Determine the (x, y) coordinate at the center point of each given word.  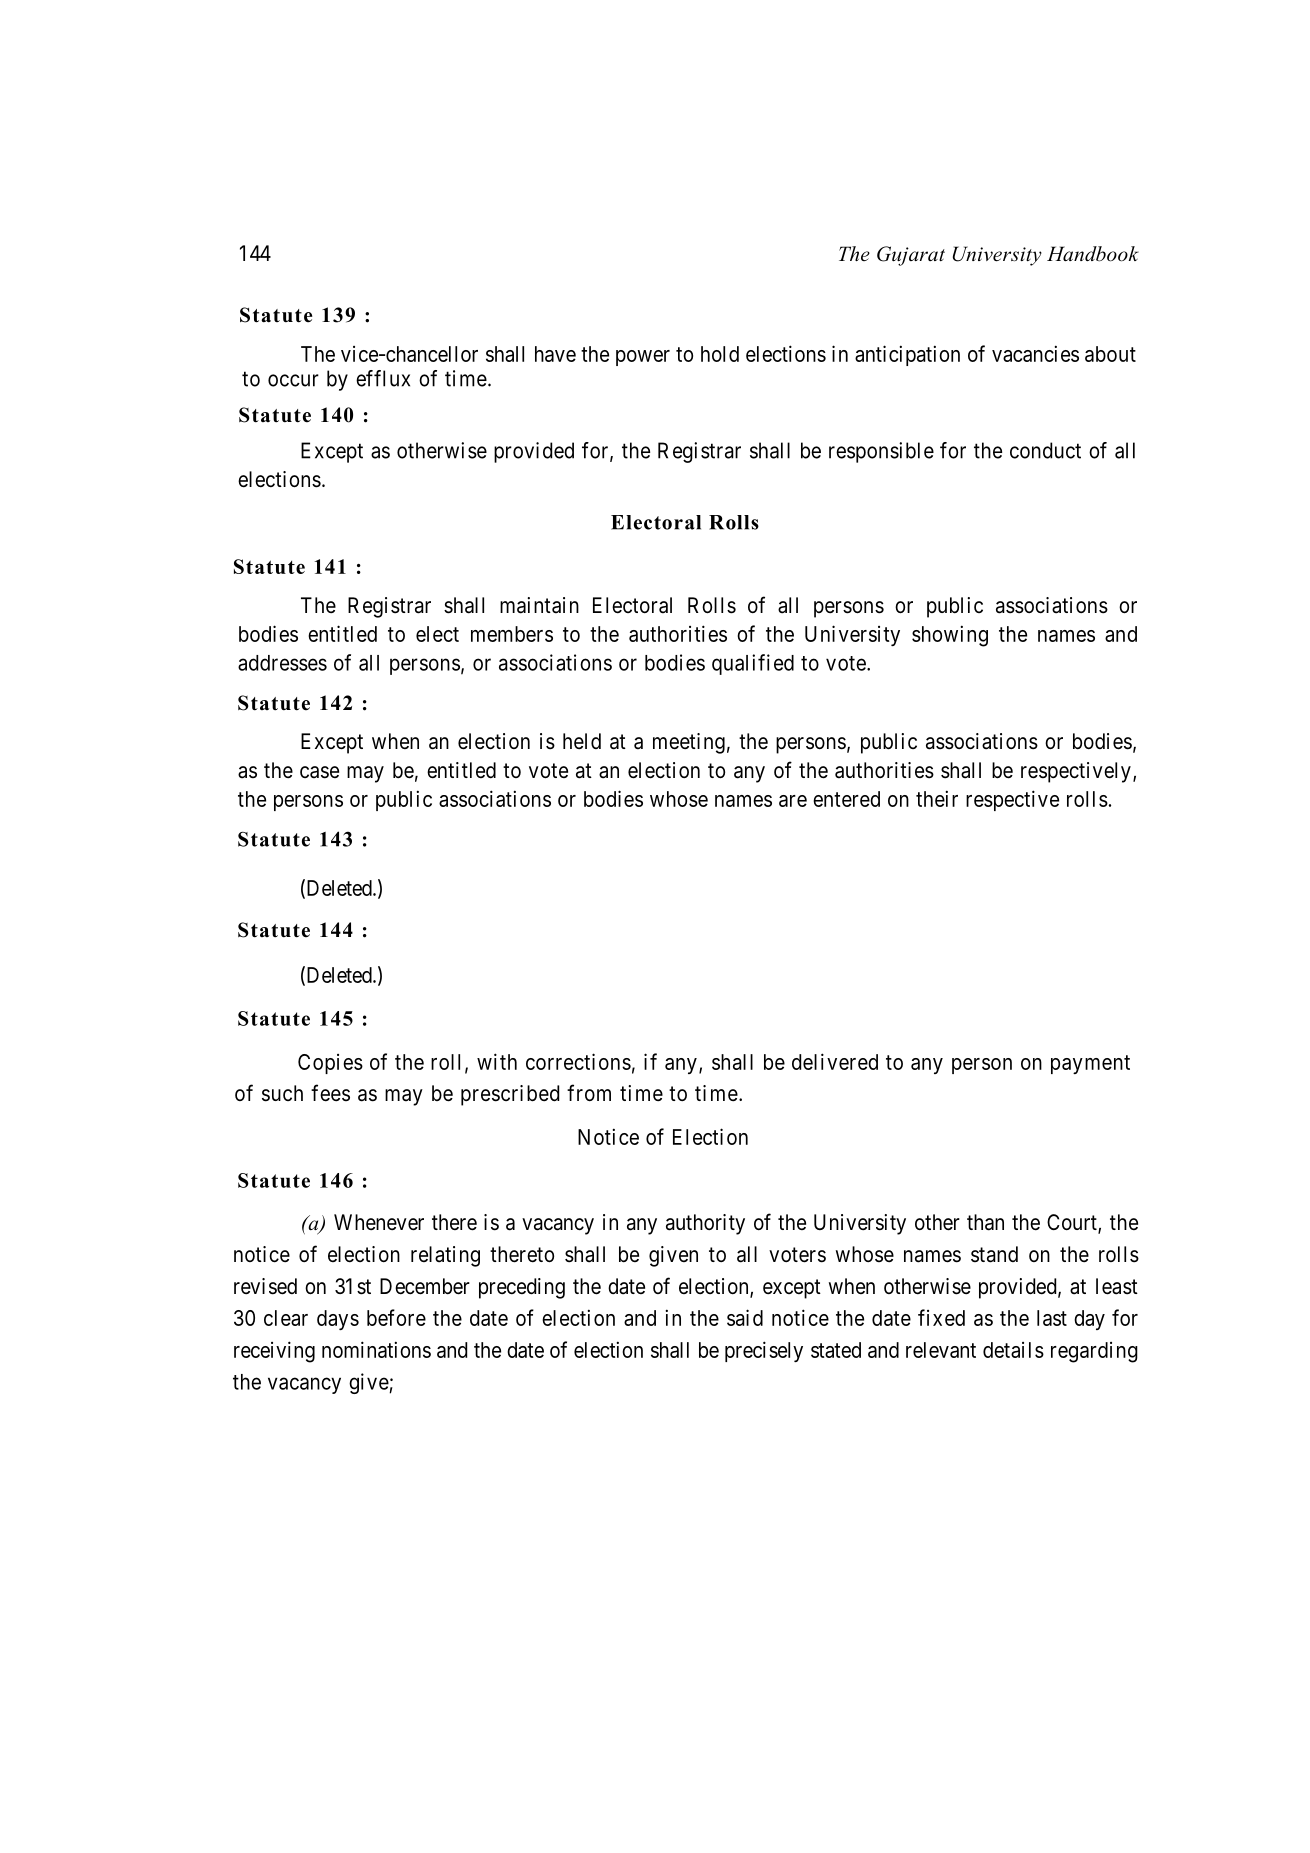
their (937, 798)
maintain (539, 605)
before (396, 1317)
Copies (330, 1064)
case (319, 772)
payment (1090, 1064)
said (745, 1317)
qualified (753, 664)
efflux (383, 378)
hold (720, 354)
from (589, 1092)
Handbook (1093, 254)
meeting (689, 743)
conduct (1045, 450)
